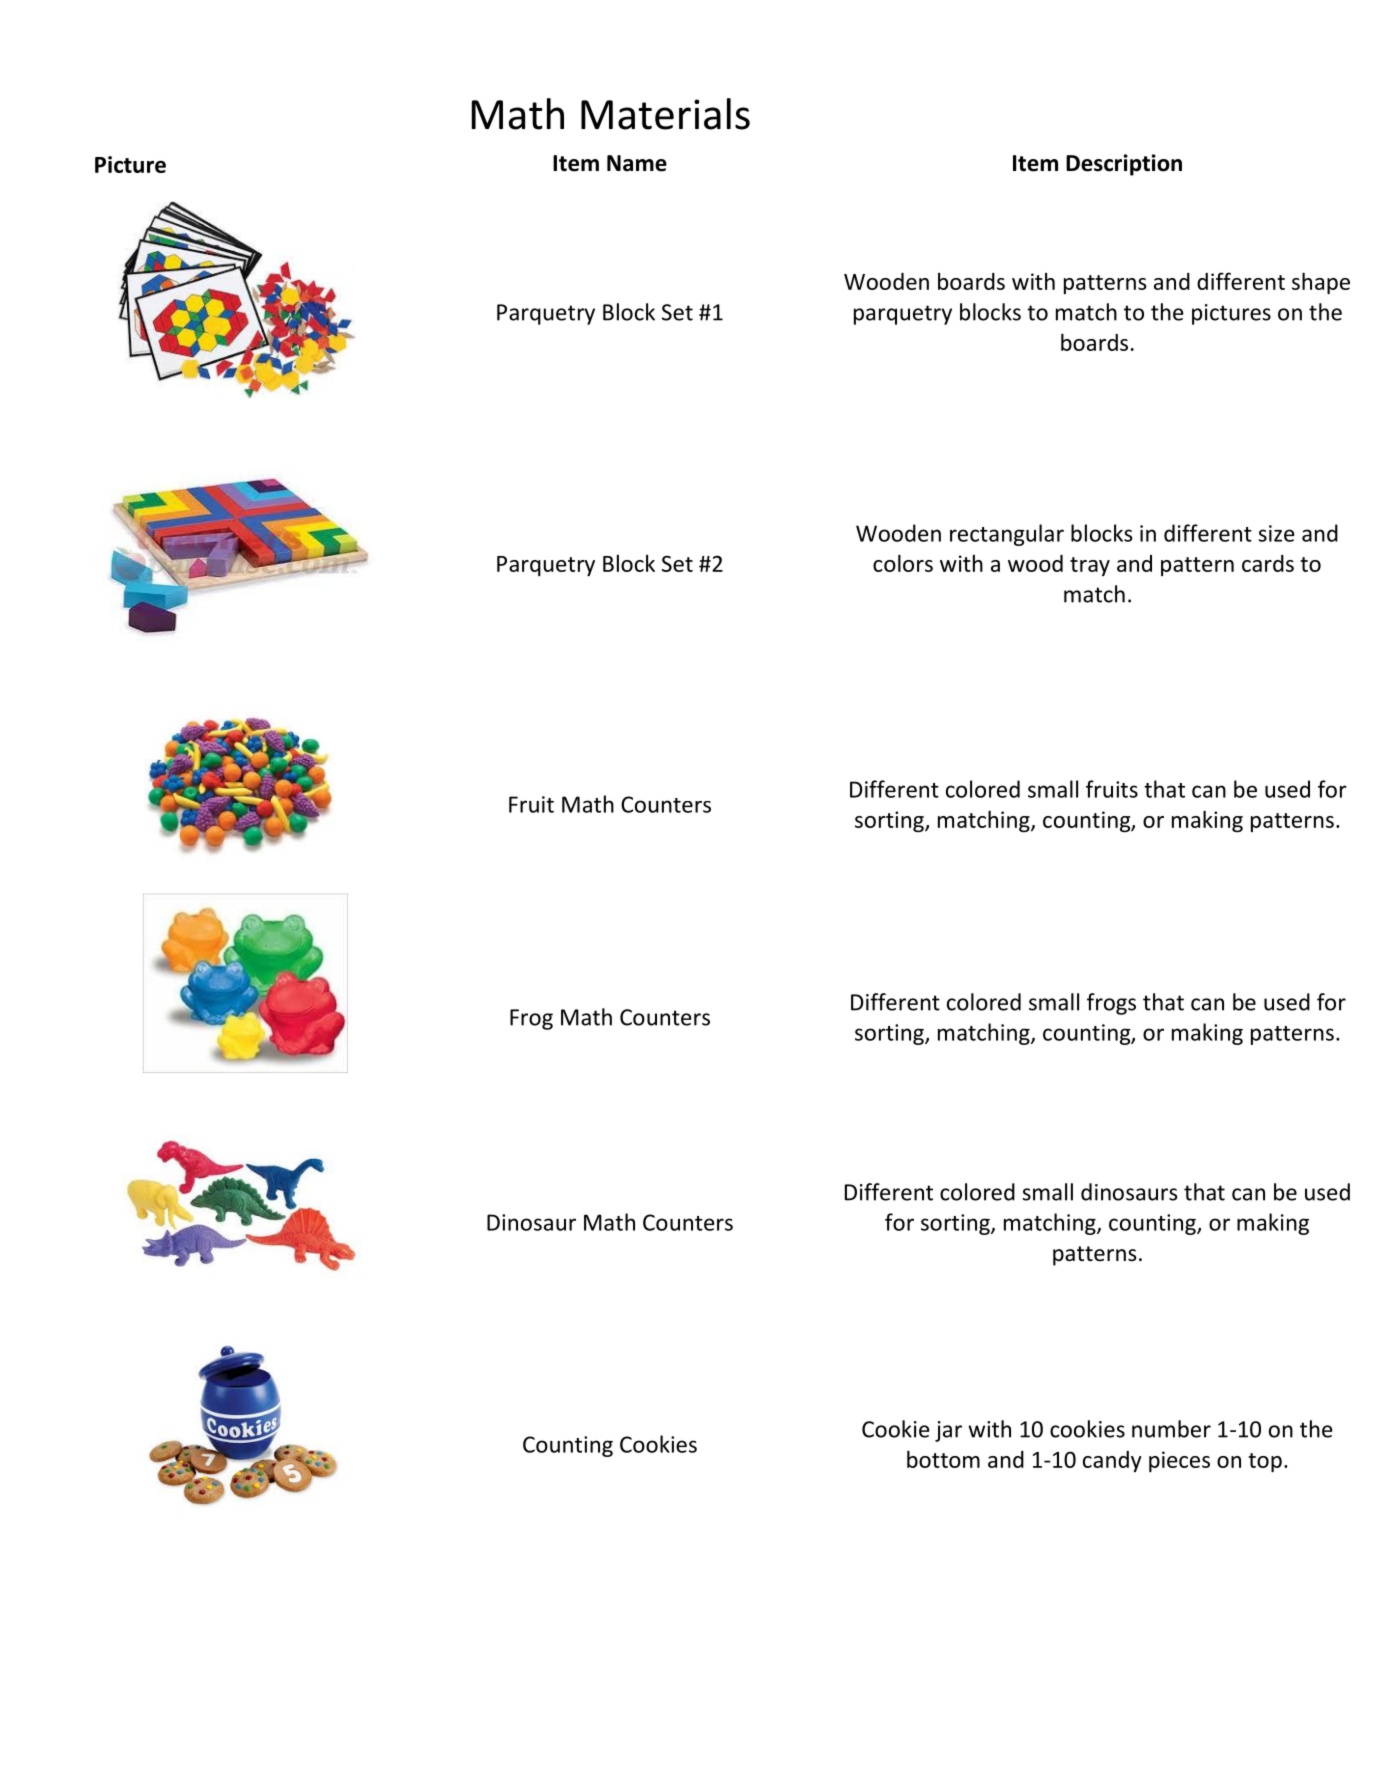 The height and width of the image is (1791, 1384). Describe the element at coordinates (1124, 165) in the image. I see `Description` at that location.
